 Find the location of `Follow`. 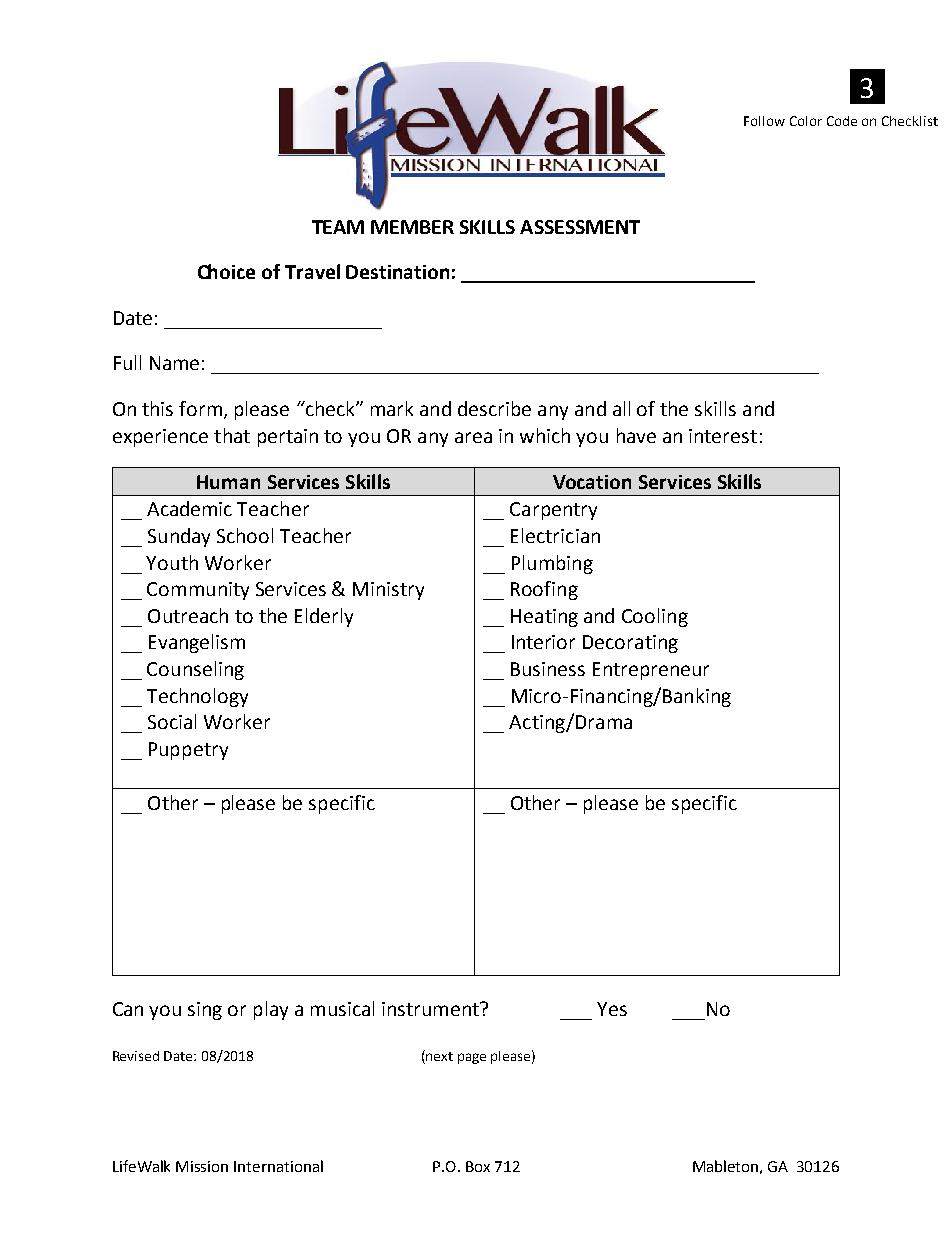

Follow is located at coordinates (764, 121).
